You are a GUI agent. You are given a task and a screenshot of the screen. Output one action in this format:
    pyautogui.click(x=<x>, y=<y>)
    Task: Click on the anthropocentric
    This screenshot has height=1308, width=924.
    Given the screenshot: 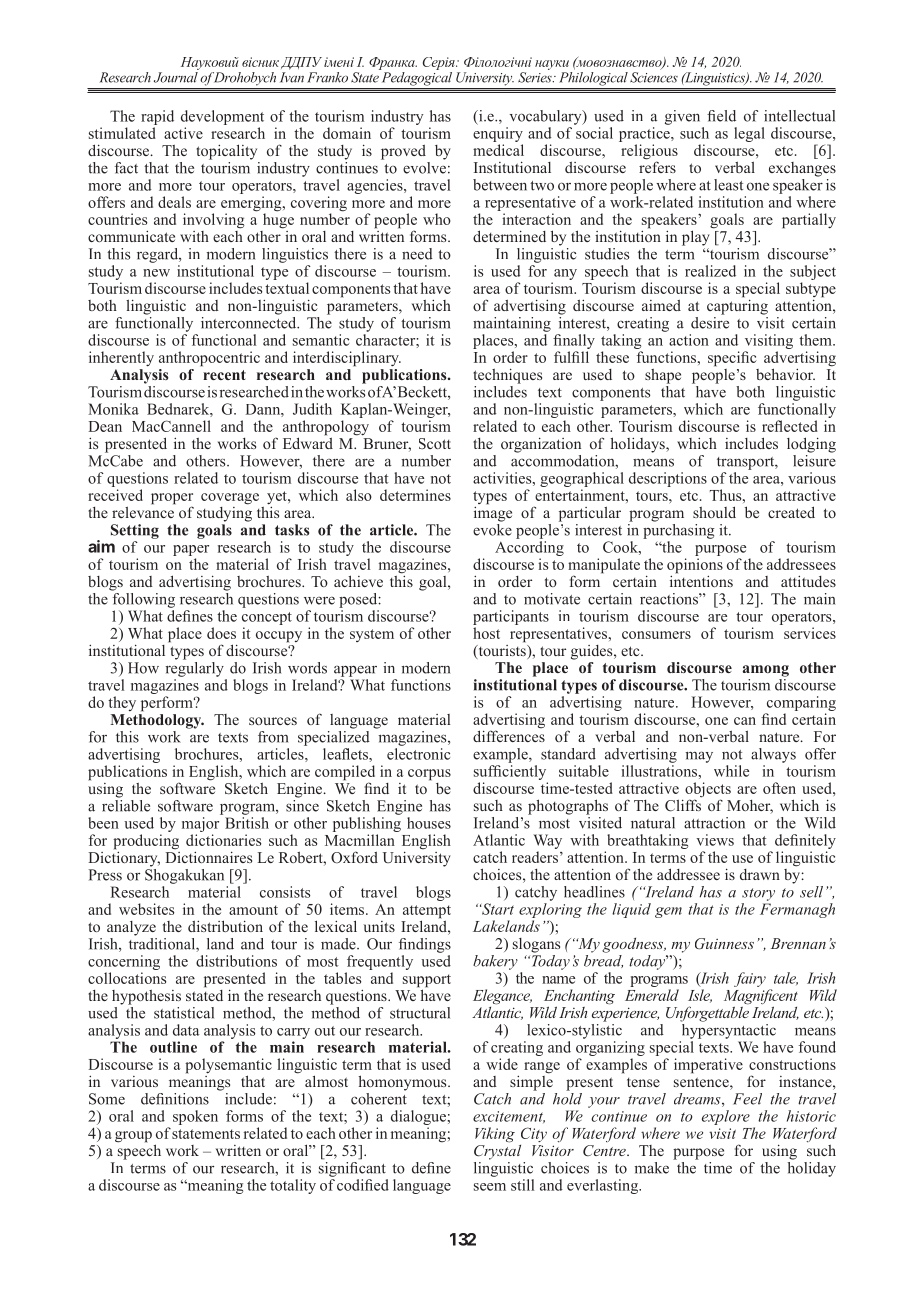 What is the action you would take?
    pyautogui.click(x=209, y=359)
